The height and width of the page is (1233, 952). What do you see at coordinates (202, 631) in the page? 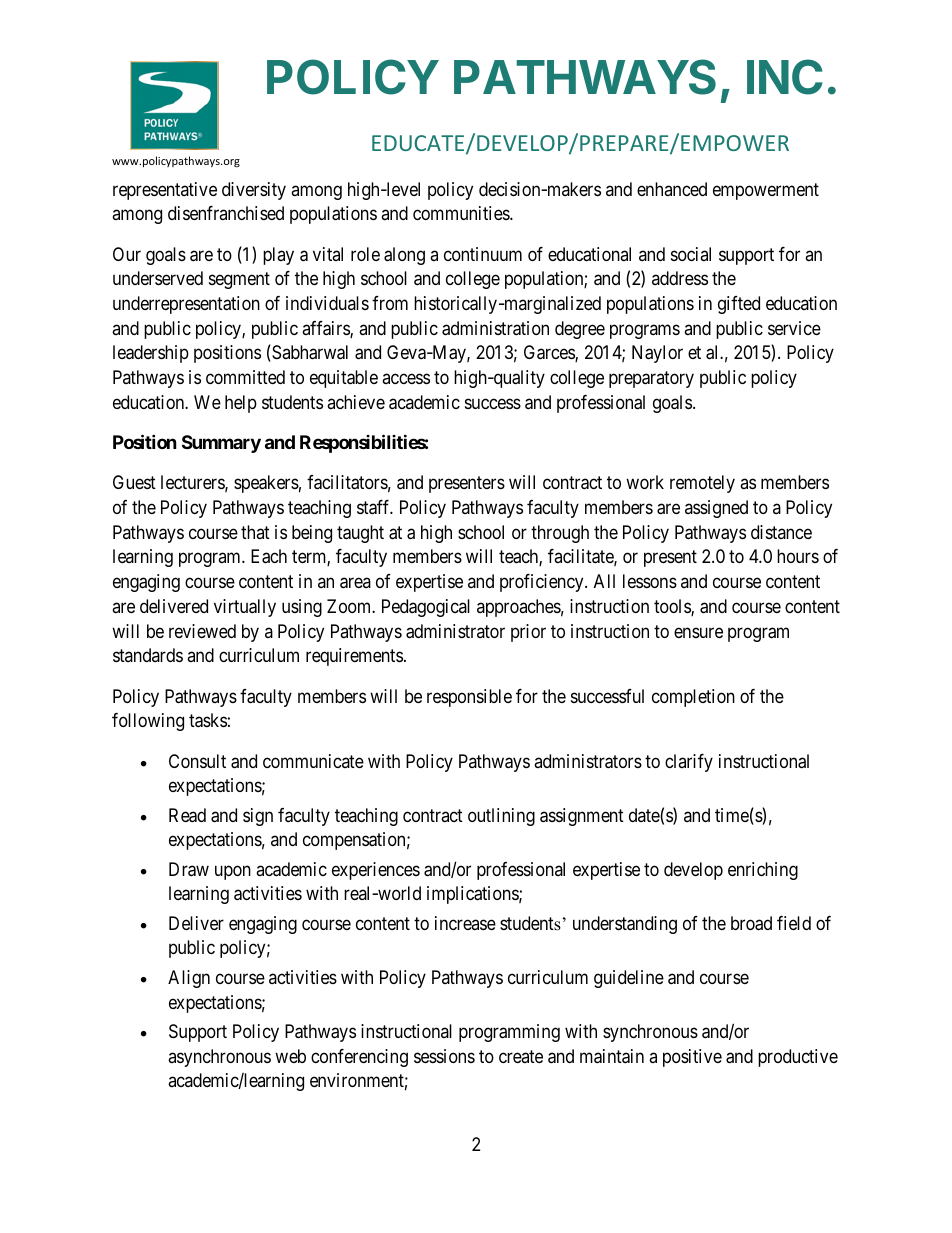
I see `reviewed` at bounding box center [202, 631].
